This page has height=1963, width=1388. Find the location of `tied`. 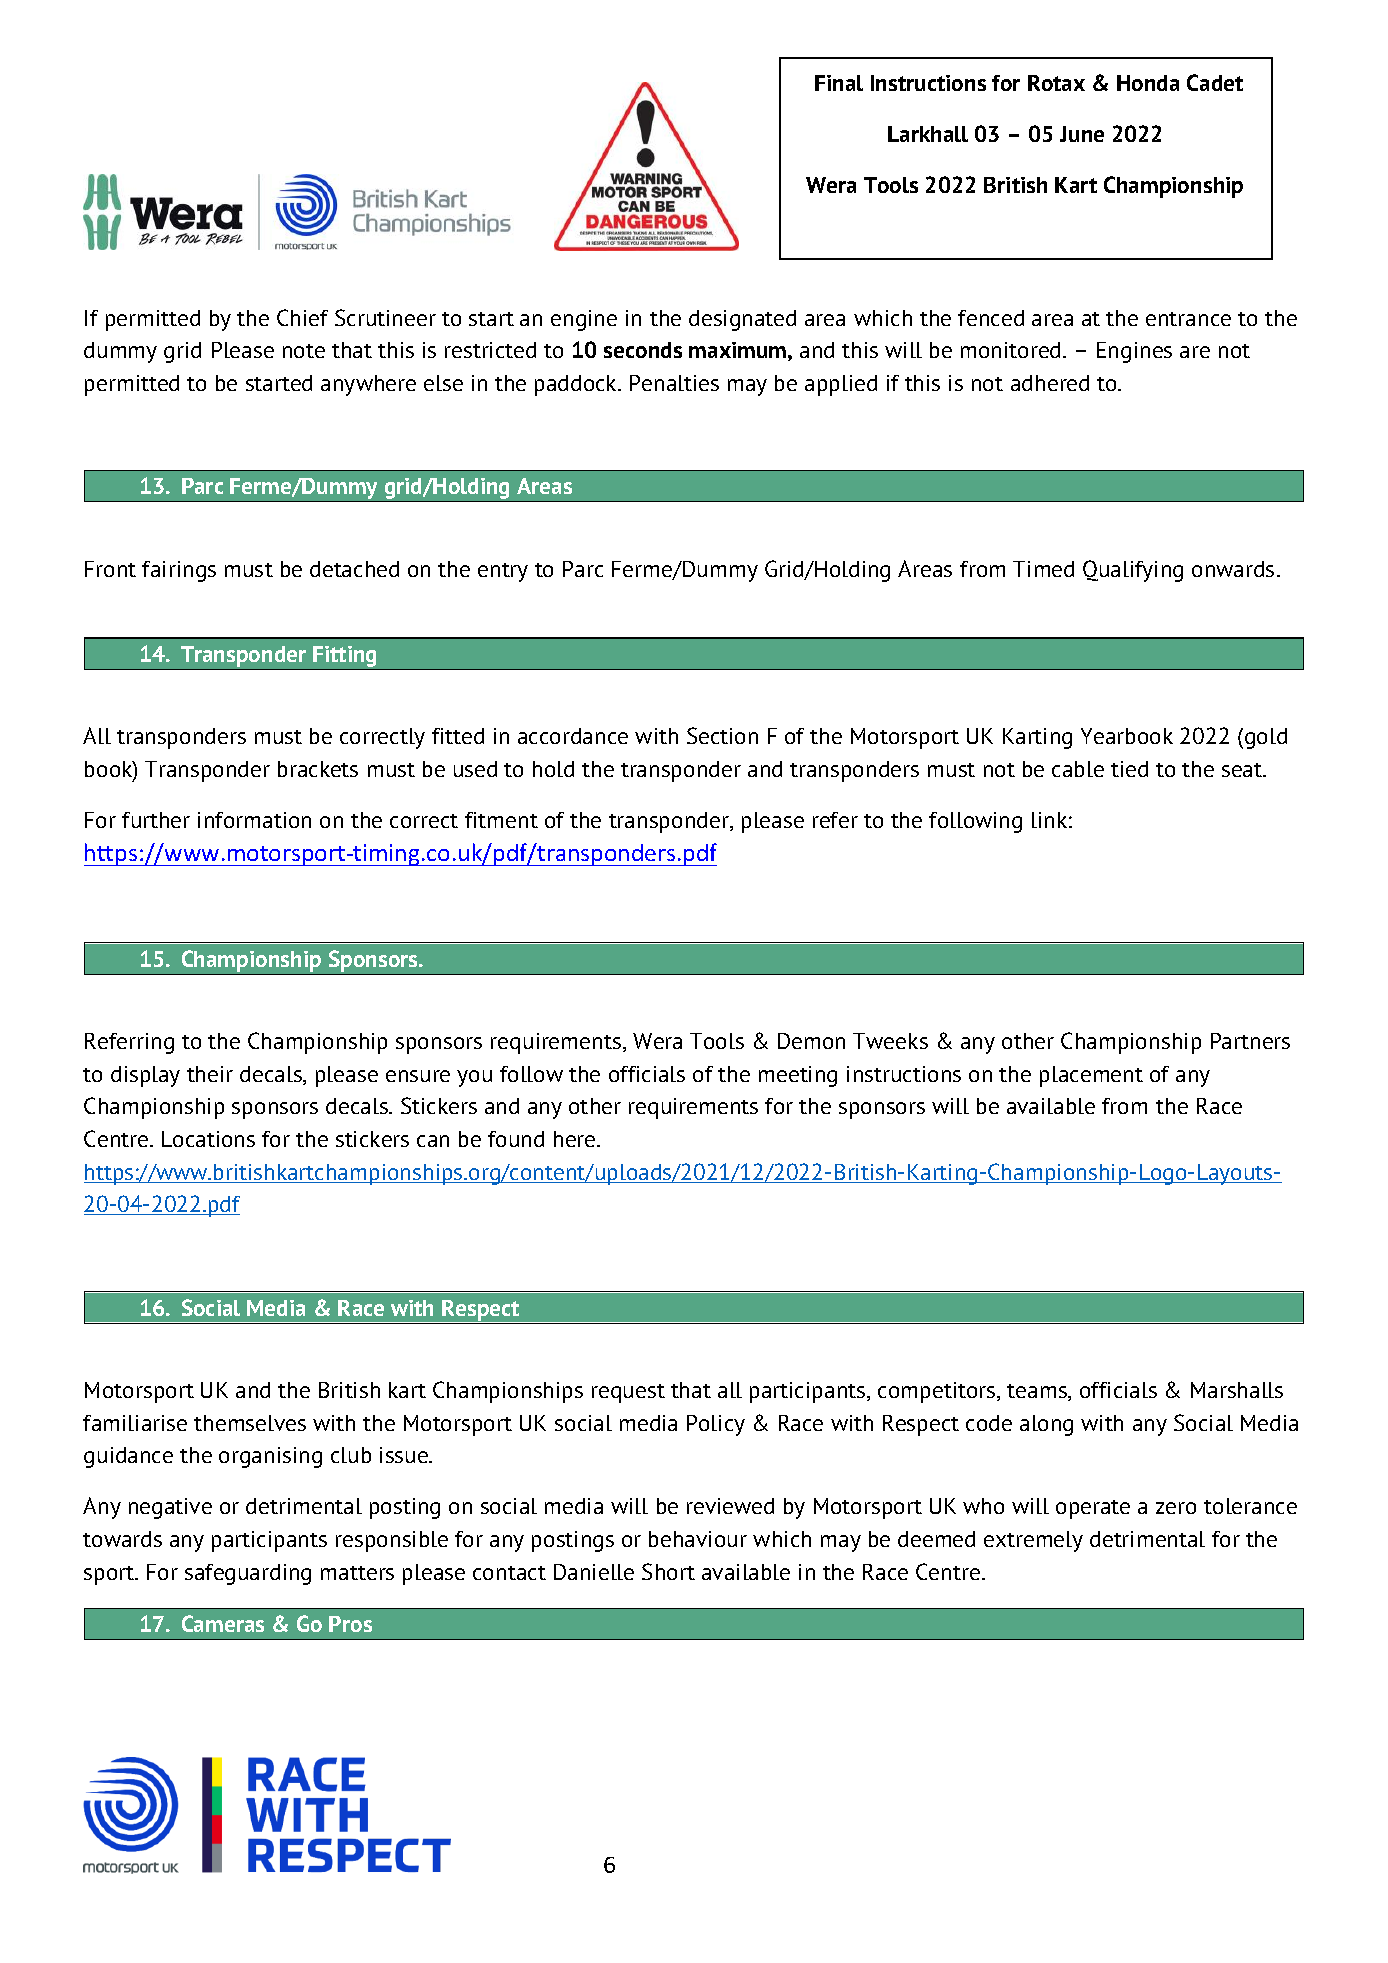

tied is located at coordinates (1129, 769).
